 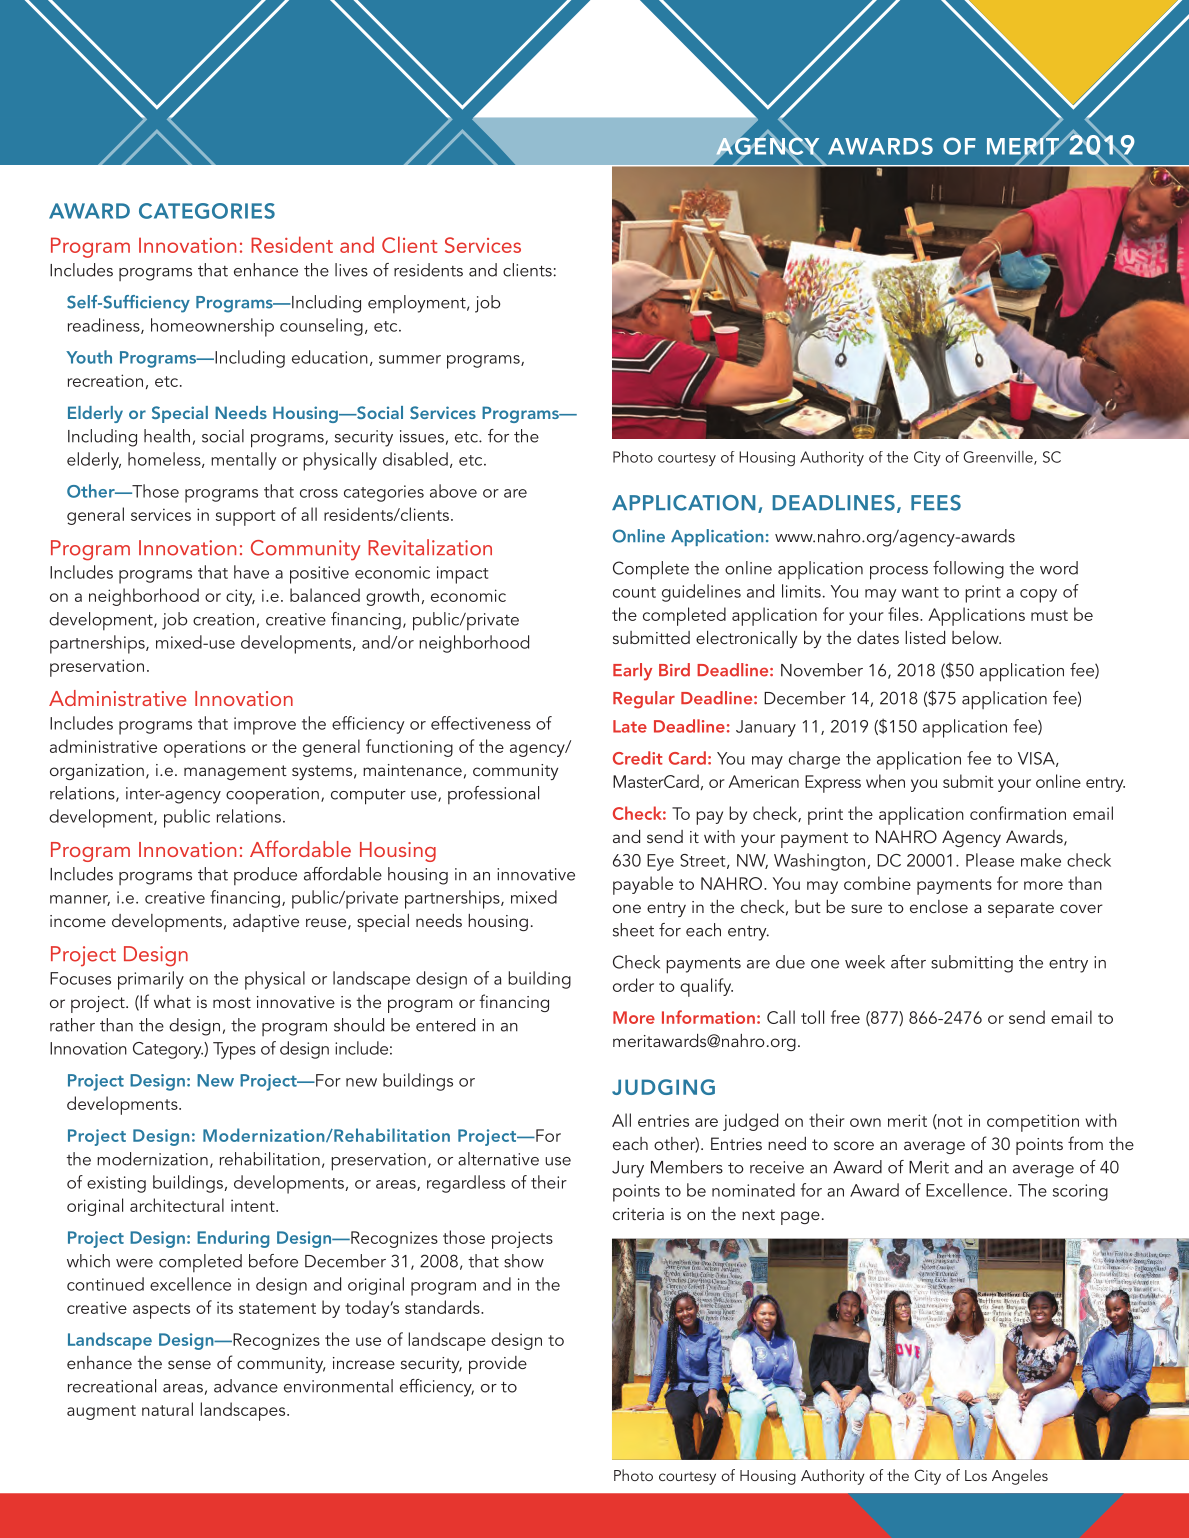 I want to click on homeownership, so click(x=212, y=327).
